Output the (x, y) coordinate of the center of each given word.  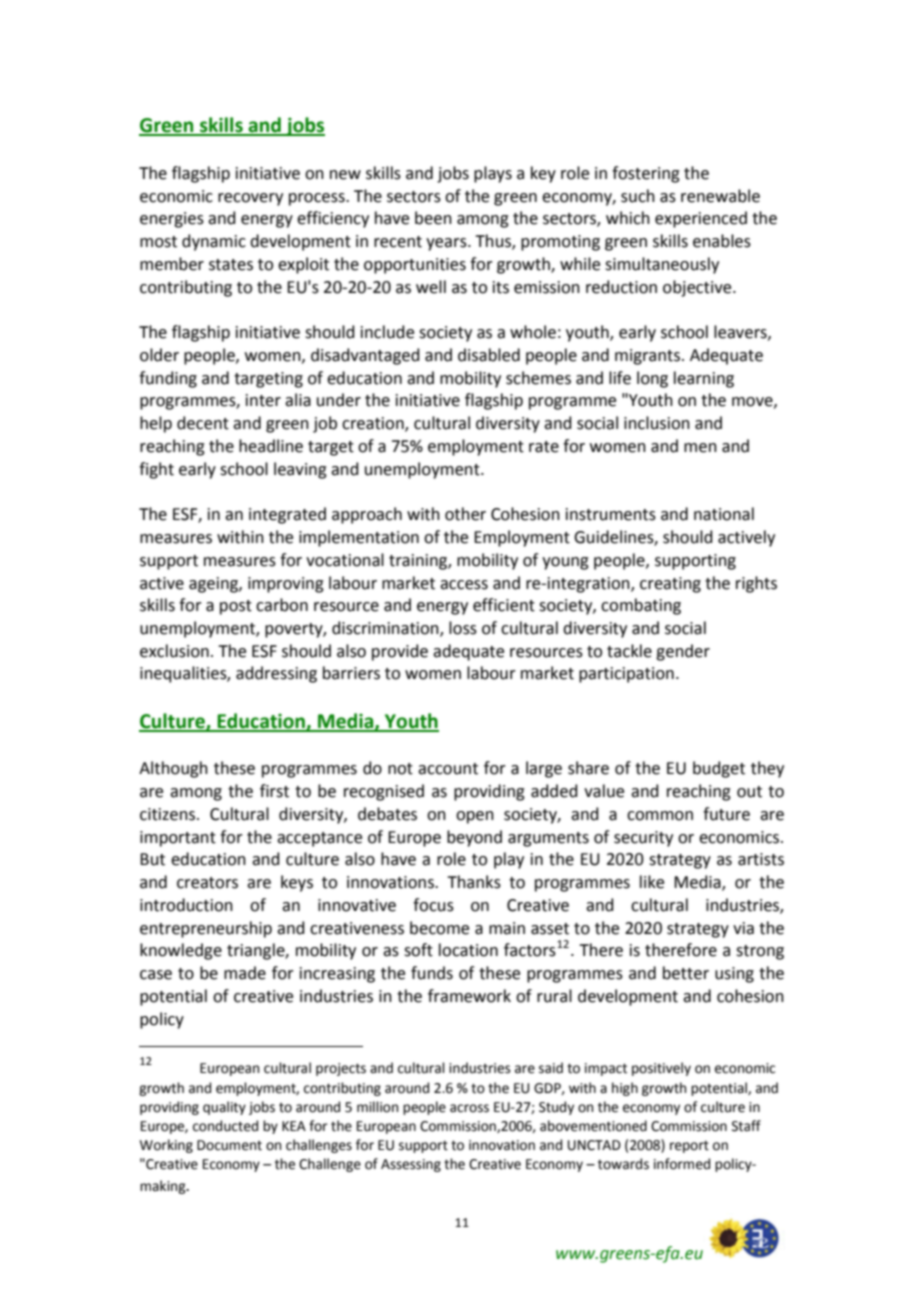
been (433, 218)
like (652, 882)
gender (683, 652)
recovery (250, 199)
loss (463, 628)
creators (207, 883)
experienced (701, 219)
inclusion (657, 423)
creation (374, 424)
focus (433, 905)
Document (229, 1145)
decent (203, 423)
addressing (276, 674)
